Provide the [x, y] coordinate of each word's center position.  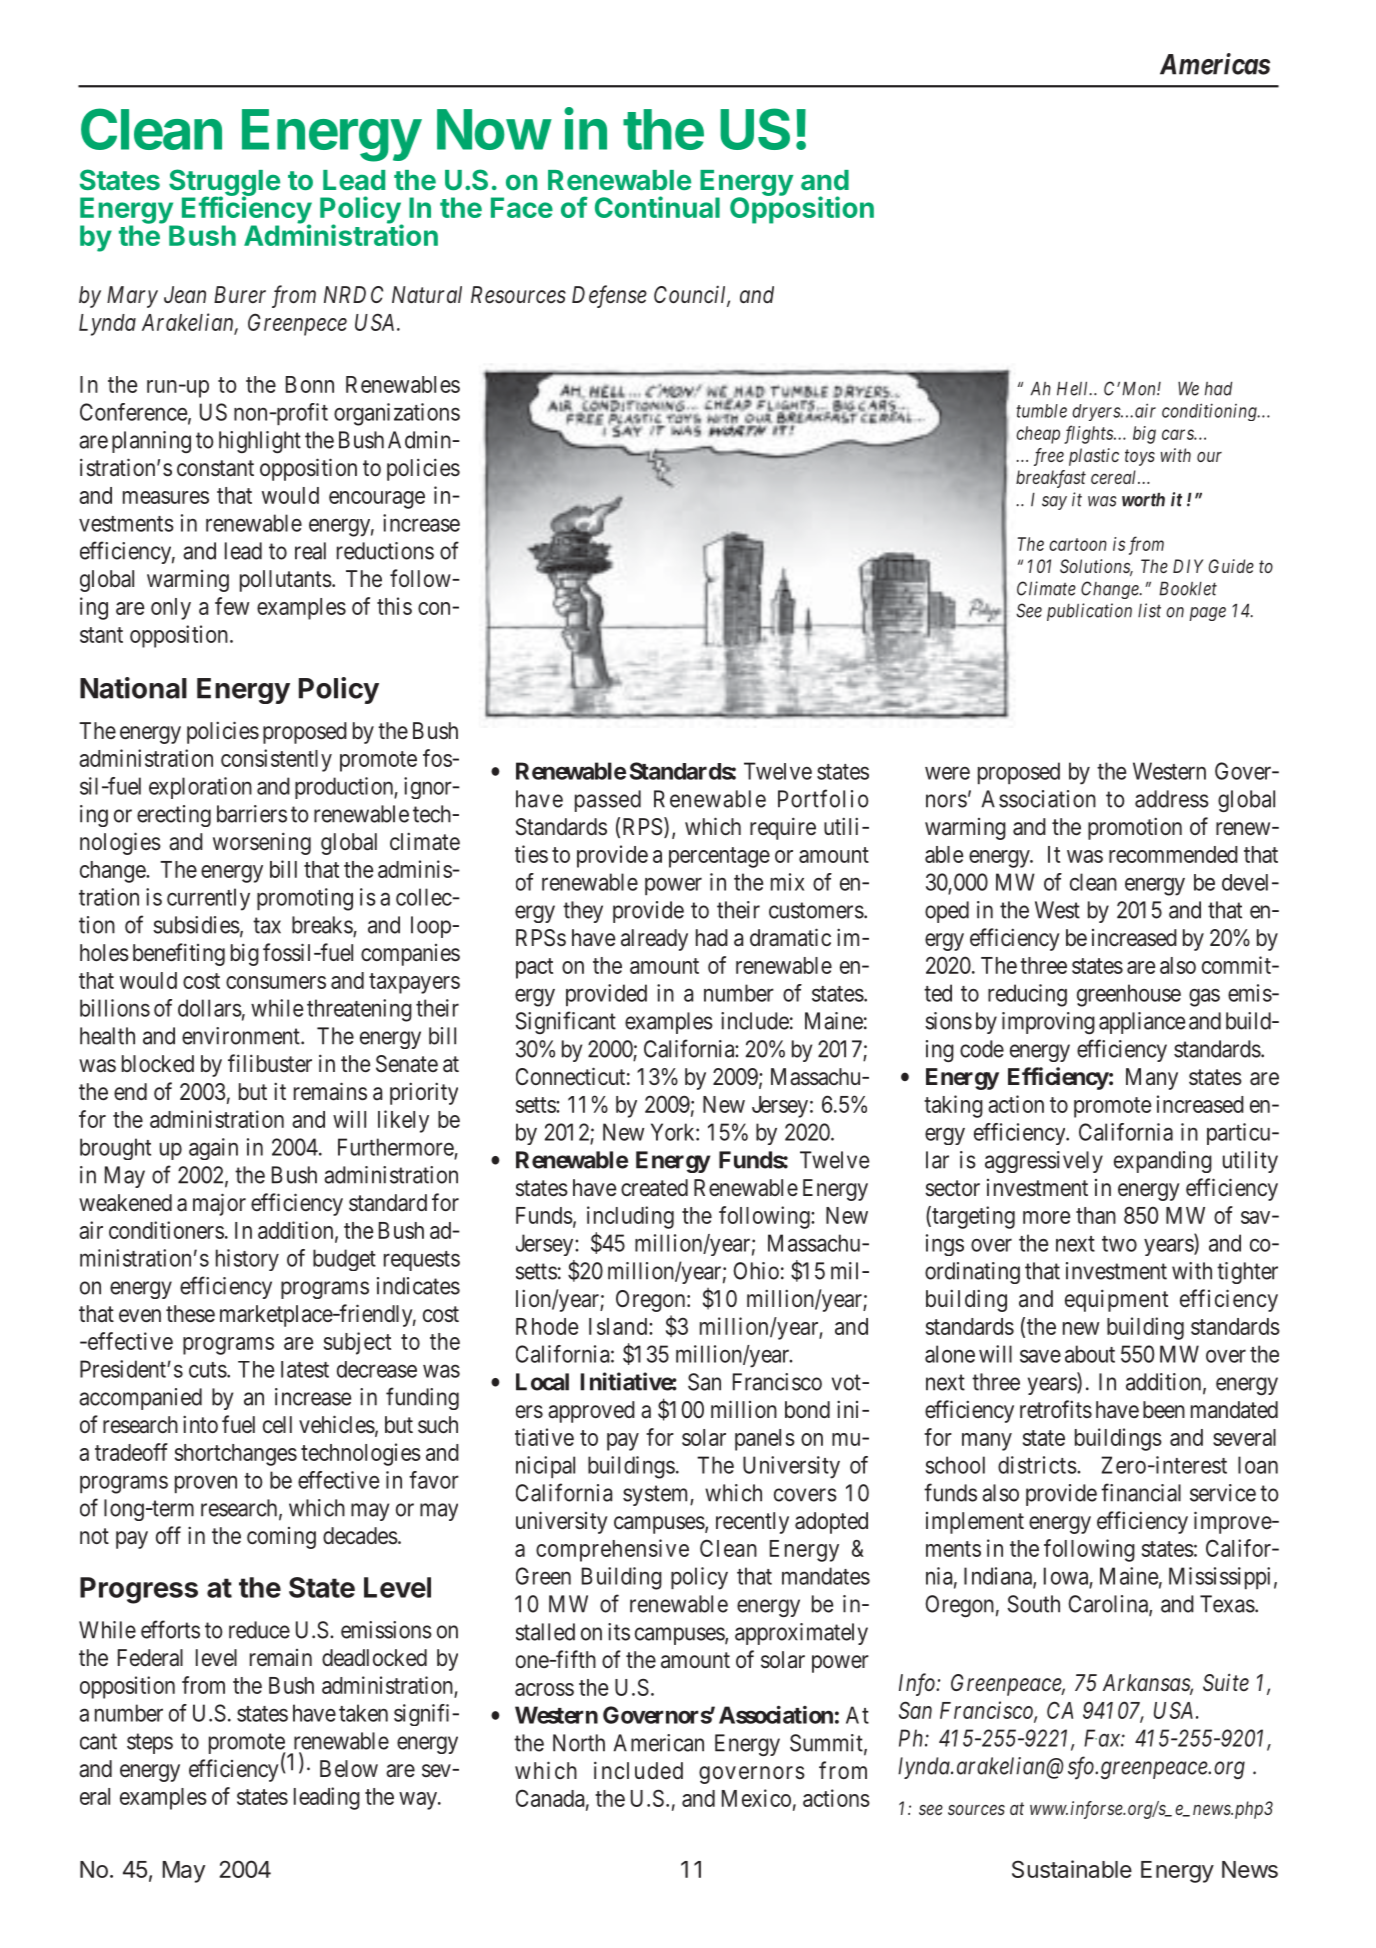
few [232, 606]
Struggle [224, 184]
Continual [657, 207]
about [1090, 1354]
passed [608, 801]
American [658, 1743]
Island [619, 1326]
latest [305, 1369]
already [654, 940]
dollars [210, 1008]
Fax [1103, 1738]
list [1149, 610]
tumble [1041, 411]
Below [349, 1769]
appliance [1142, 1023]
